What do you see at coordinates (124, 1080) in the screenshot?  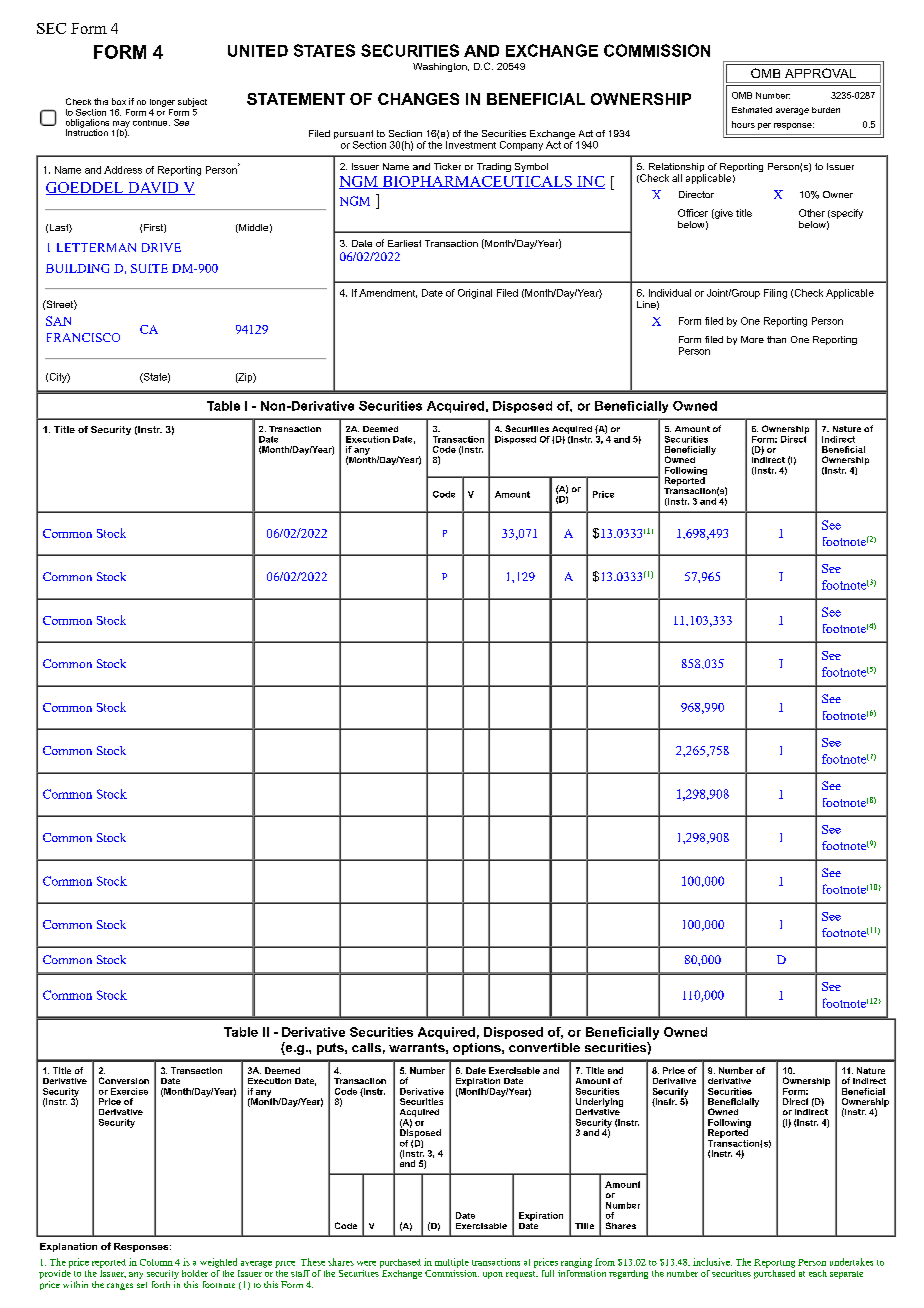 I see `Conversion` at bounding box center [124, 1080].
